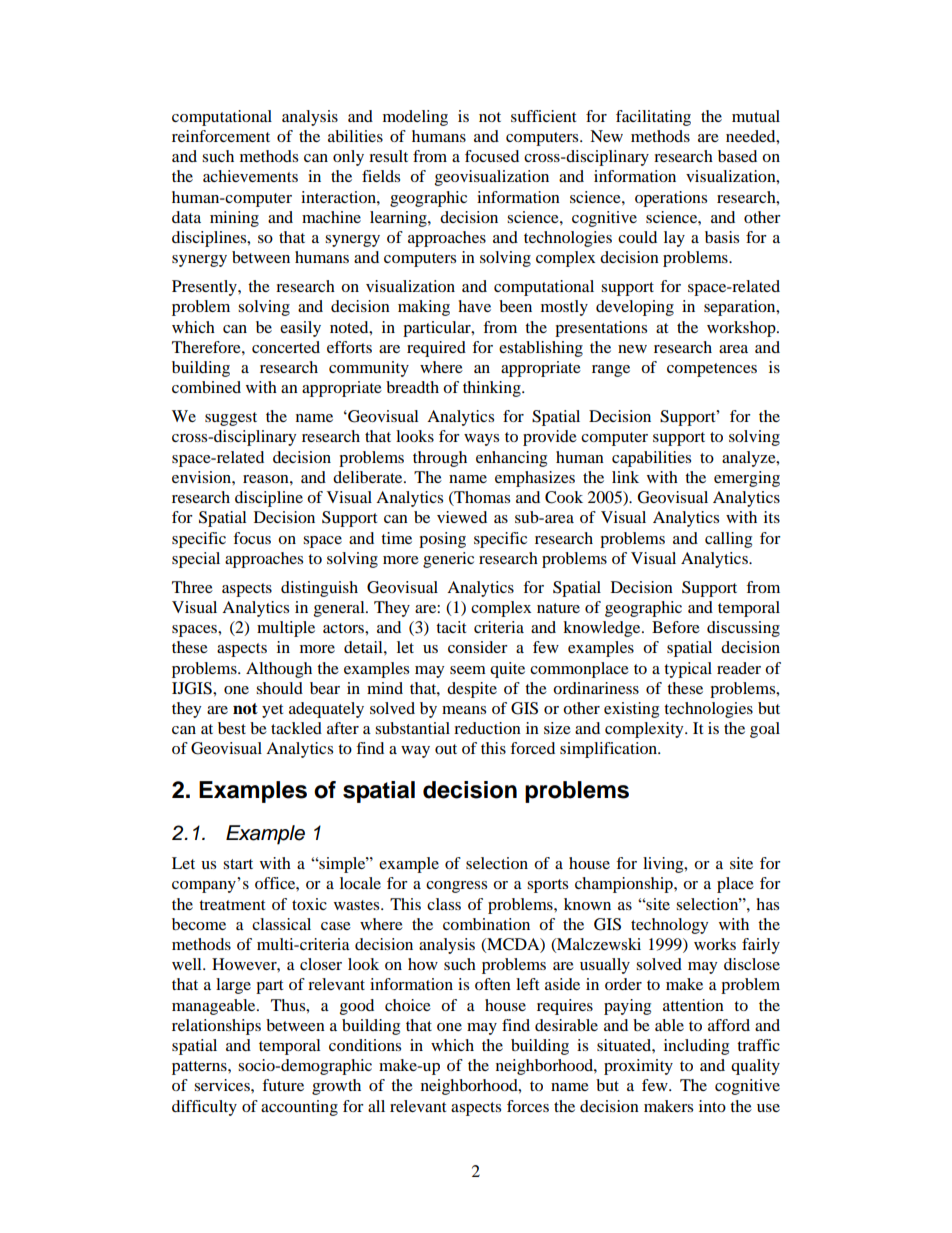 This image has height=1233, width=952. Describe the element at coordinates (250, 176) in the image. I see `achievements` at that location.
